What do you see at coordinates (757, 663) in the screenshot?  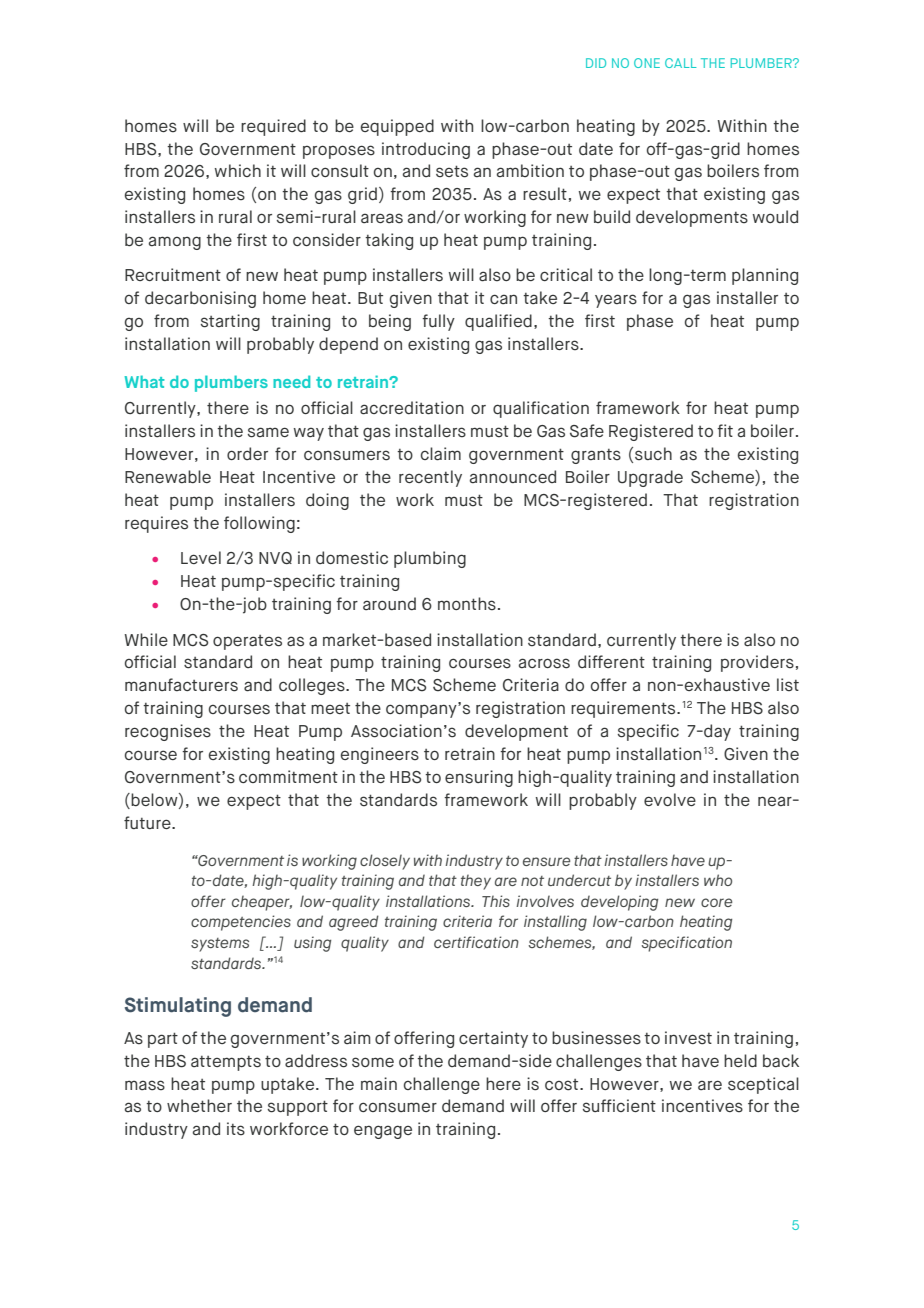 I see `providers` at bounding box center [757, 663].
